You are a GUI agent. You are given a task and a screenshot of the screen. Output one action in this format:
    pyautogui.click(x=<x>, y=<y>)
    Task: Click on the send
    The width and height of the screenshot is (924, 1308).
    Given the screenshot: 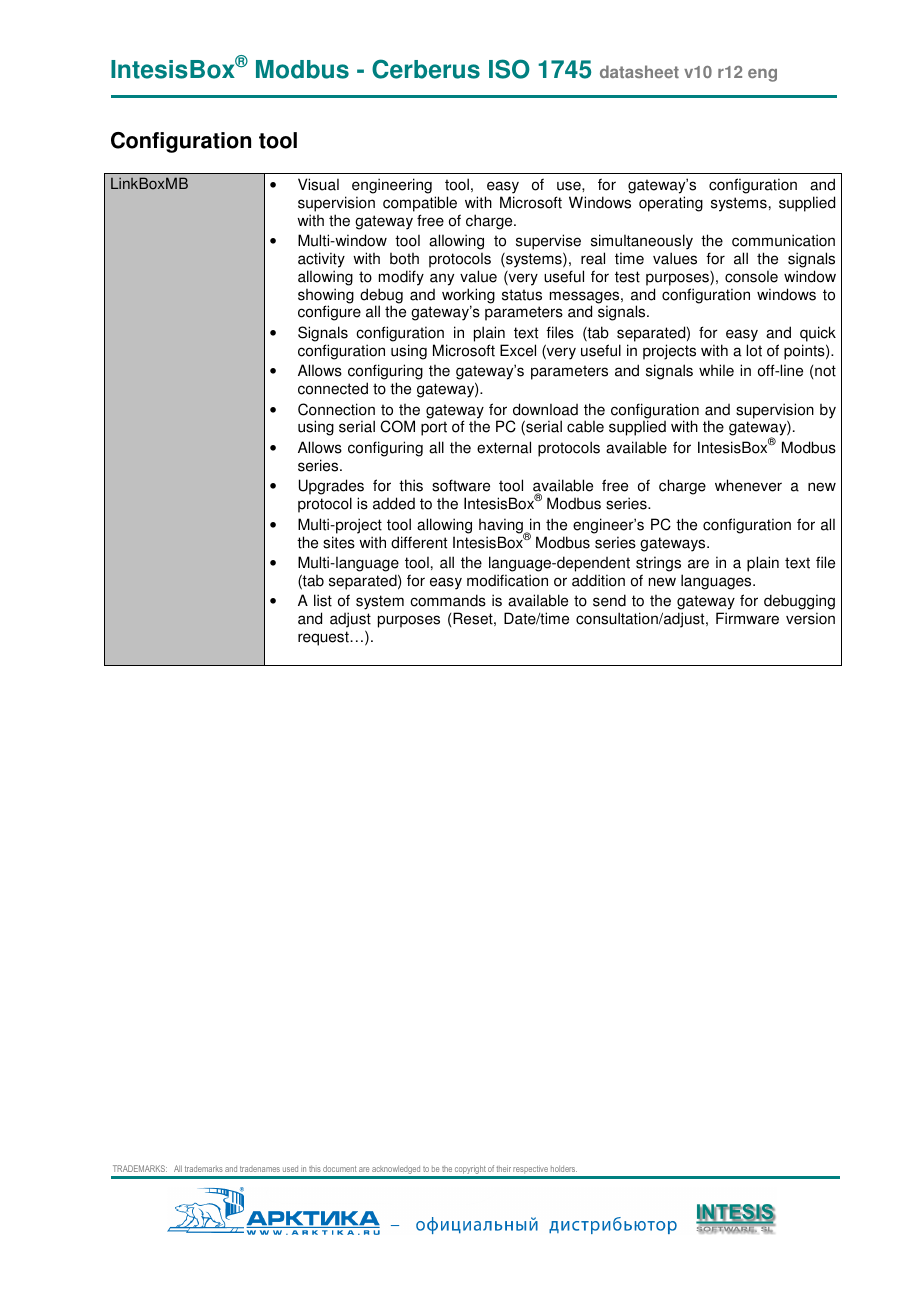 What is the action you would take?
    pyautogui.click(x=609, y=600)
